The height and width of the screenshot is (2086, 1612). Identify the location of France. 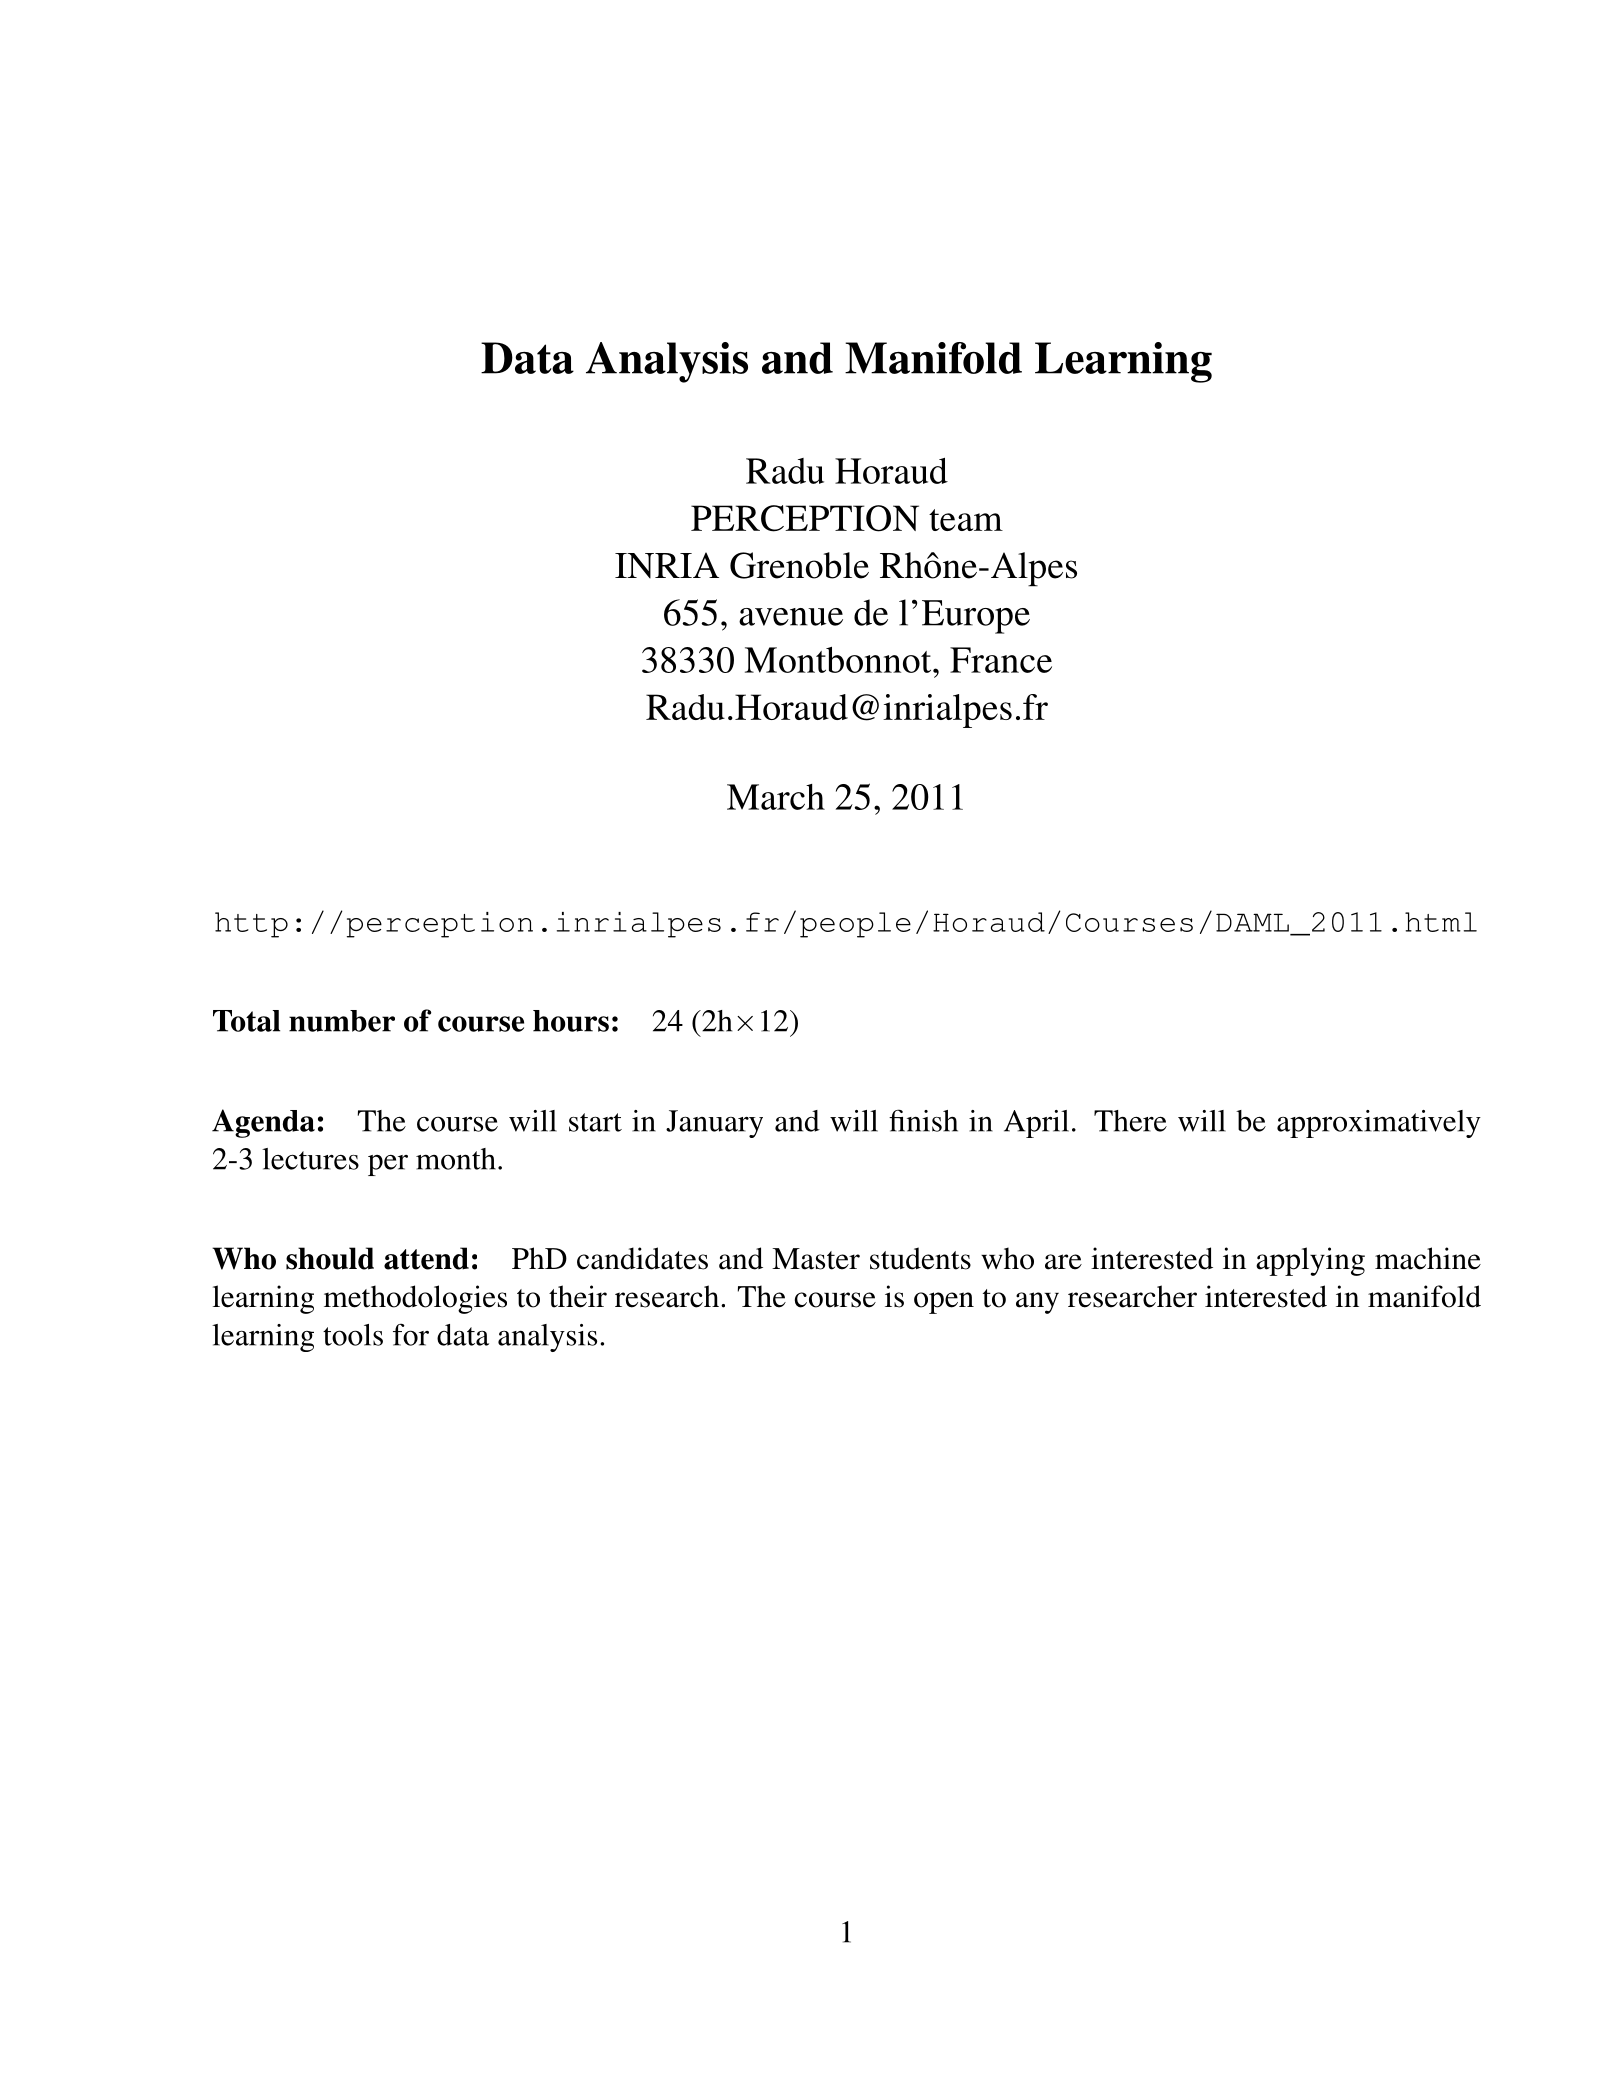
(1001, 660).
